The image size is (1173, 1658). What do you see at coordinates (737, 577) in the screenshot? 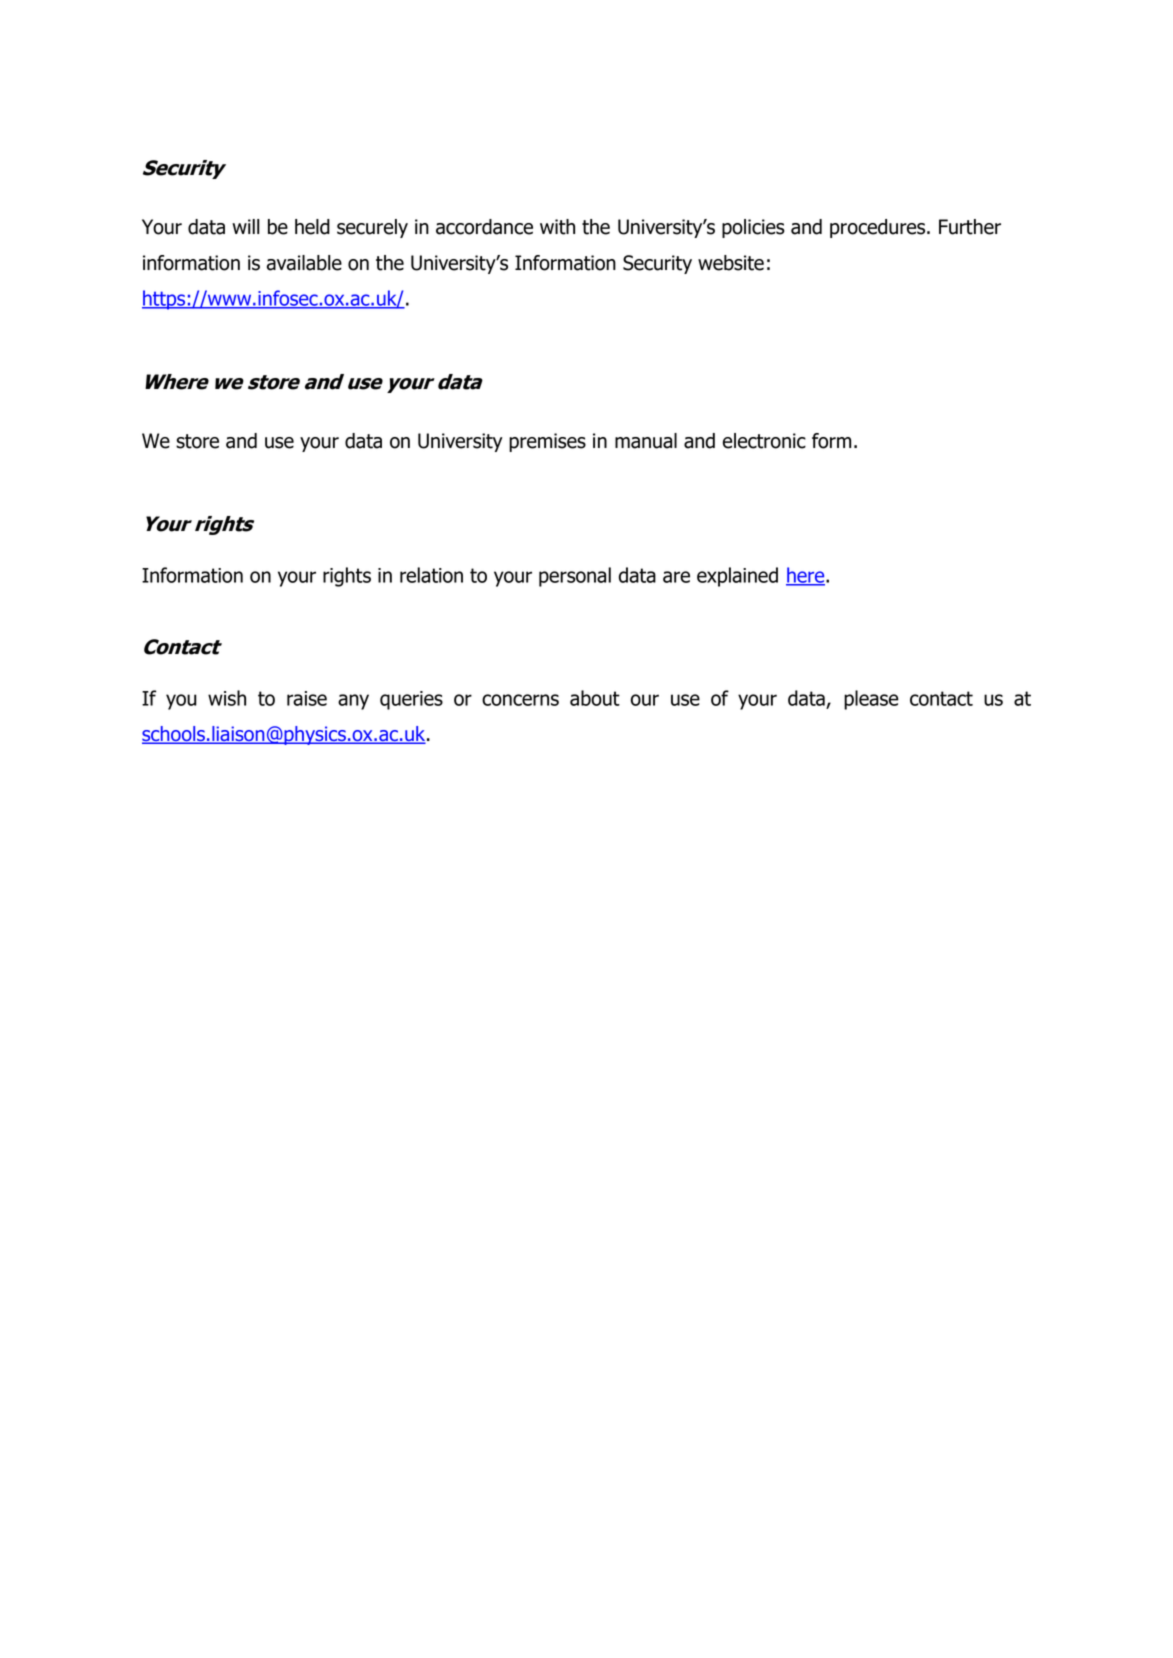
I see `explained` at bounding box center [737, 577].
